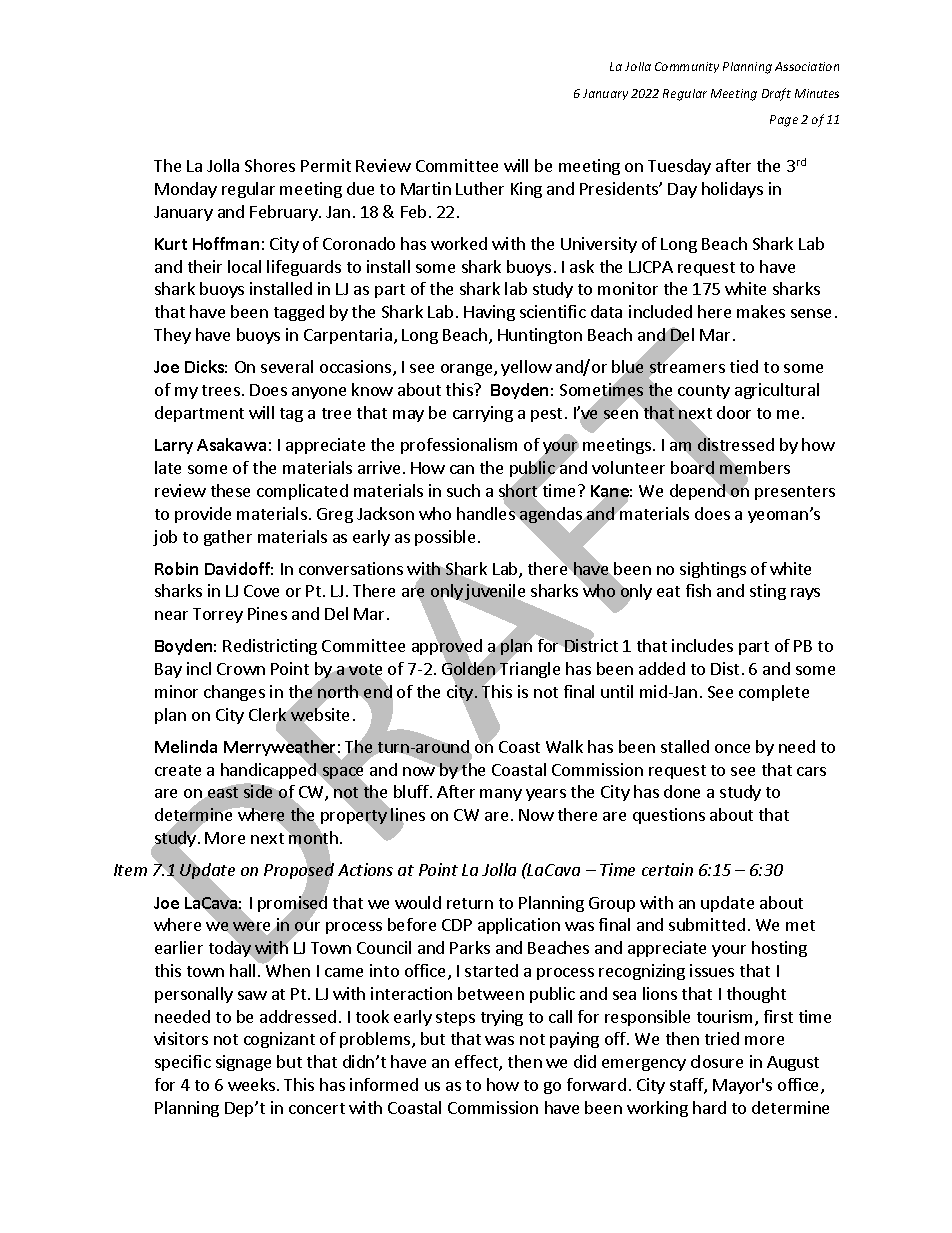 Image resolution: width=952 pixels, height=1233 pixels. I want to click on sightings, so click(713, 570).
